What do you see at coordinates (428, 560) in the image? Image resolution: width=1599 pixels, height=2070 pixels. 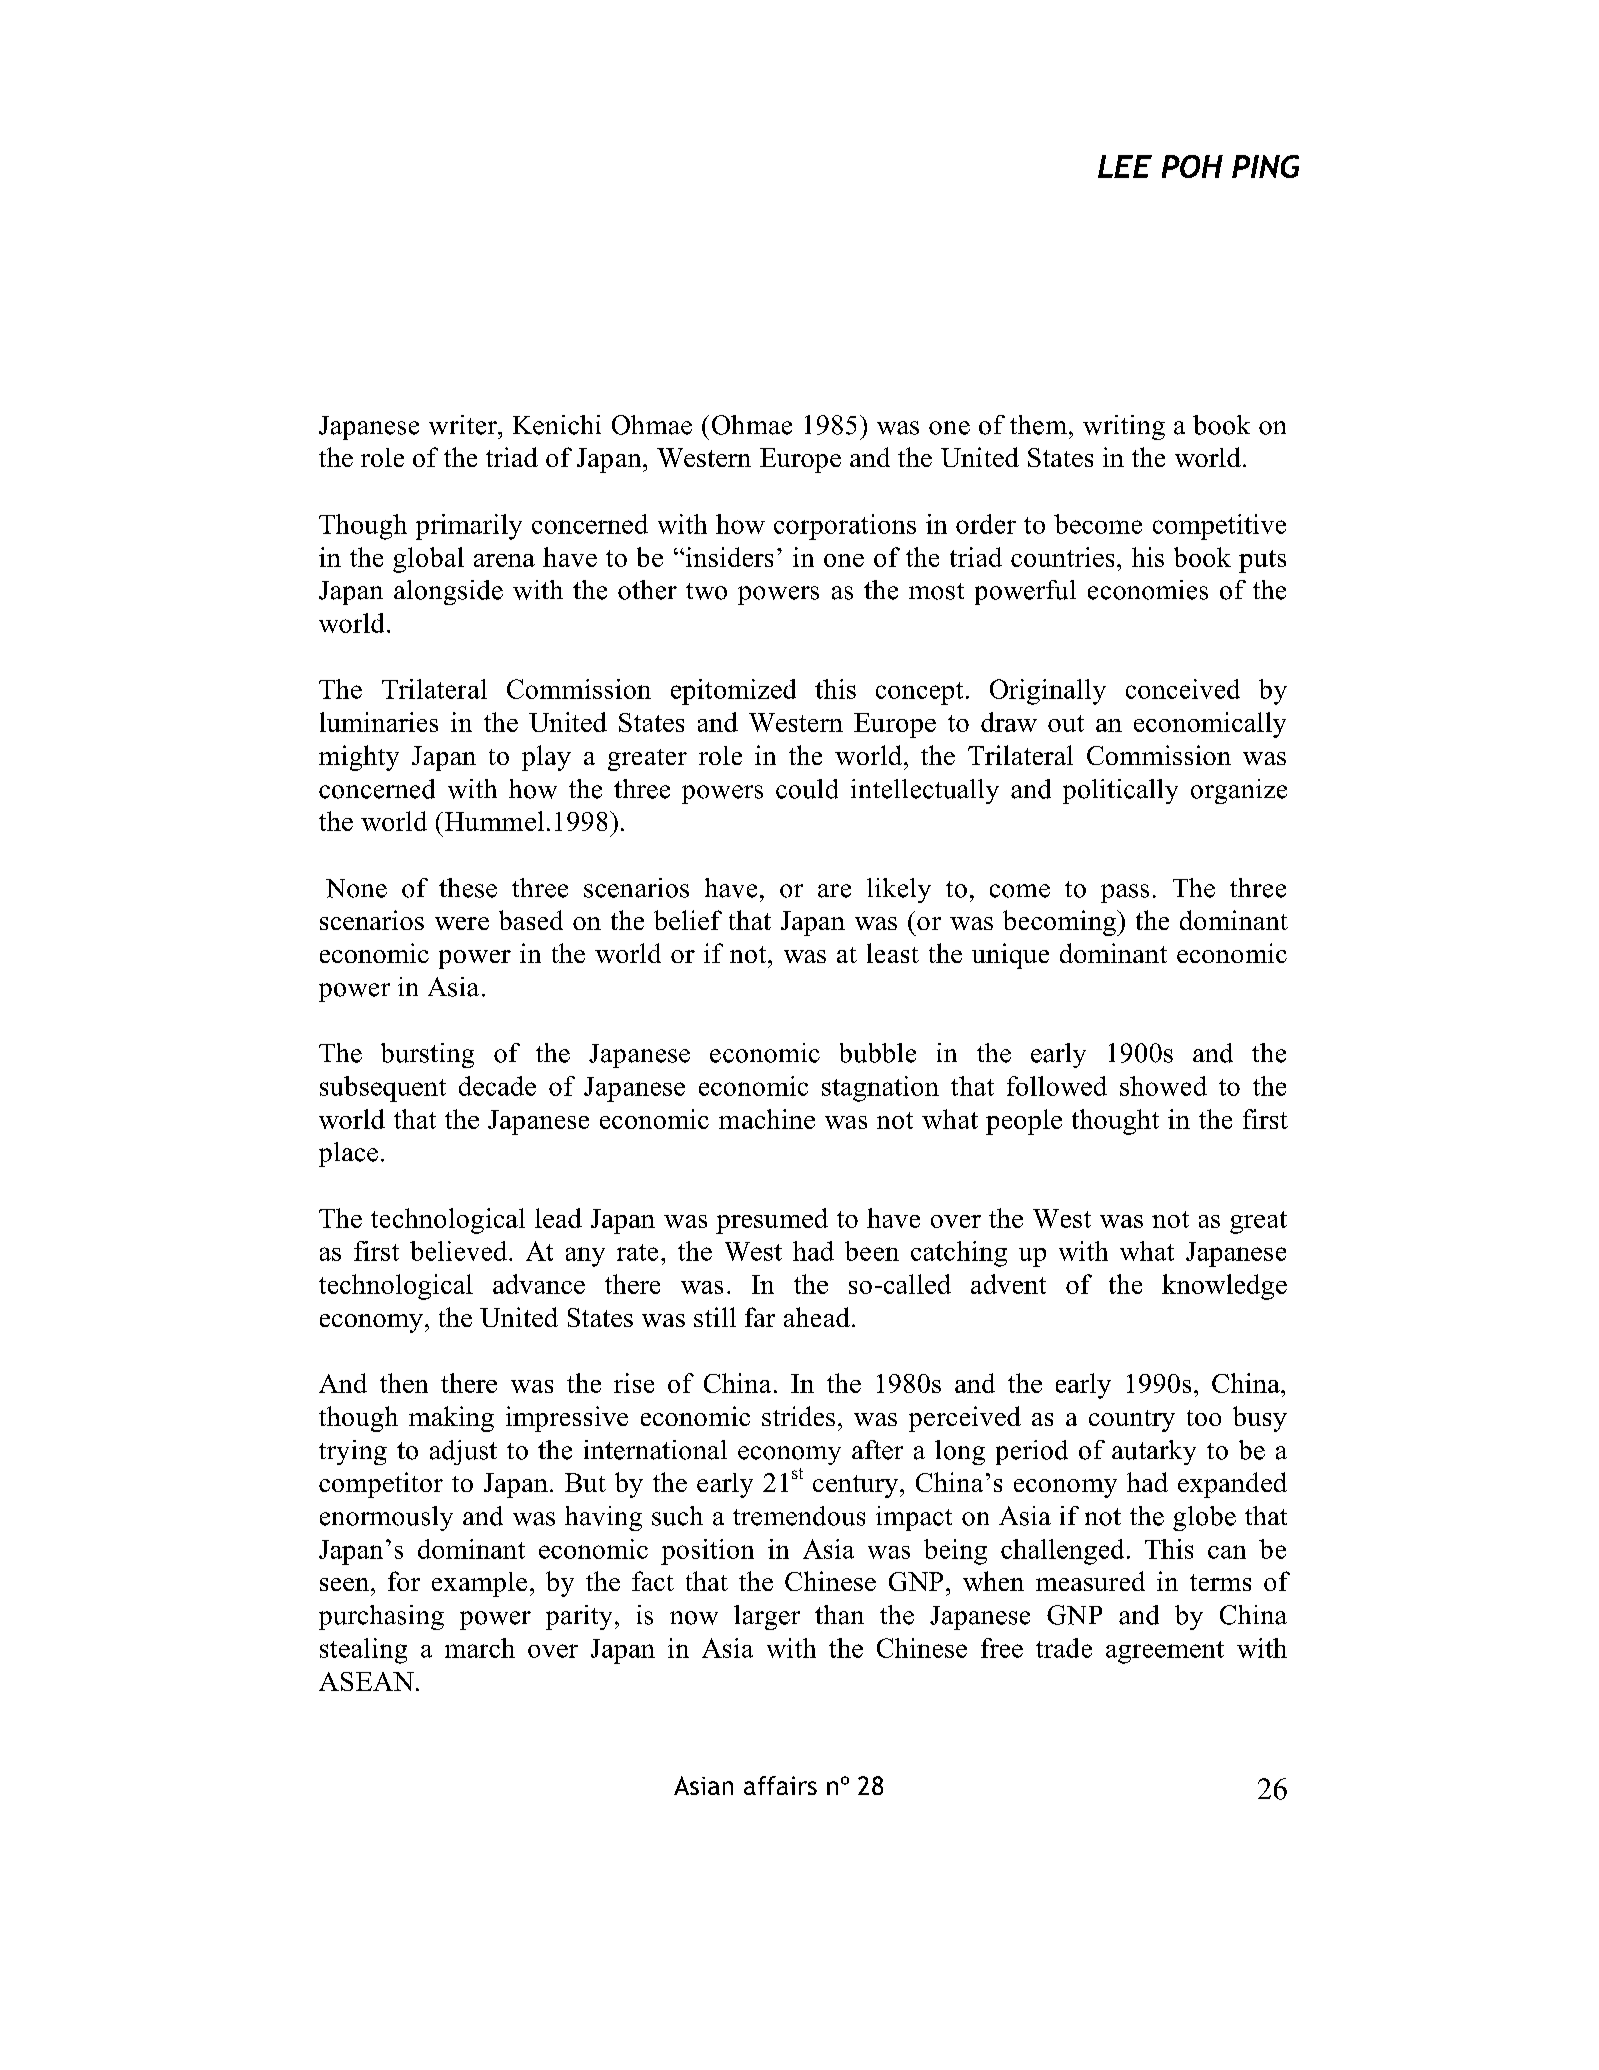 I see `global` at bounding box center [428, 560].
